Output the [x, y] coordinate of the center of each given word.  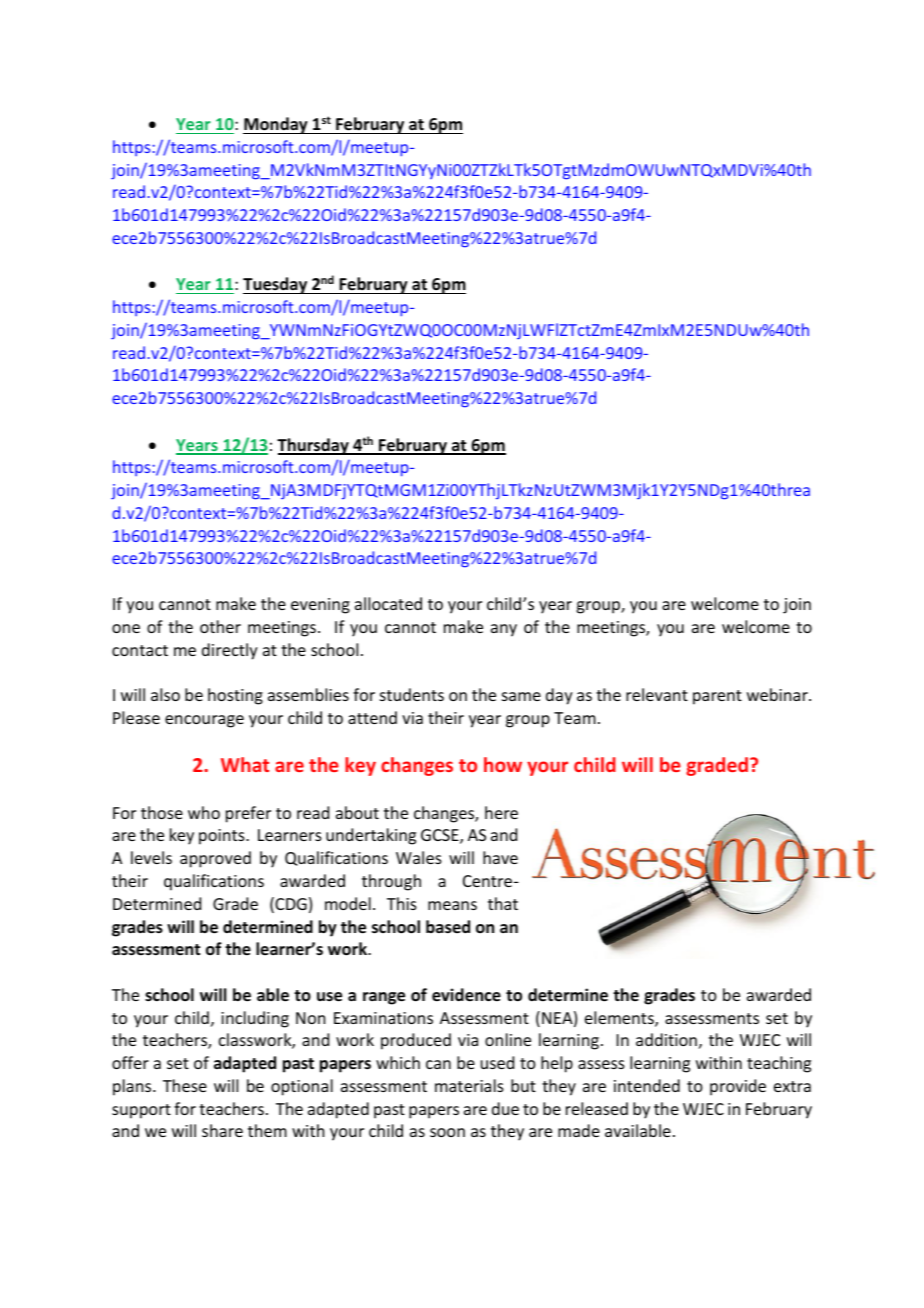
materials [469, 1085]
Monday [276, 125]
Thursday [314, 446]
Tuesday [276, 285]
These [185, 1085]
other [220, 626]
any [504, 630]
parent [717, 697]
